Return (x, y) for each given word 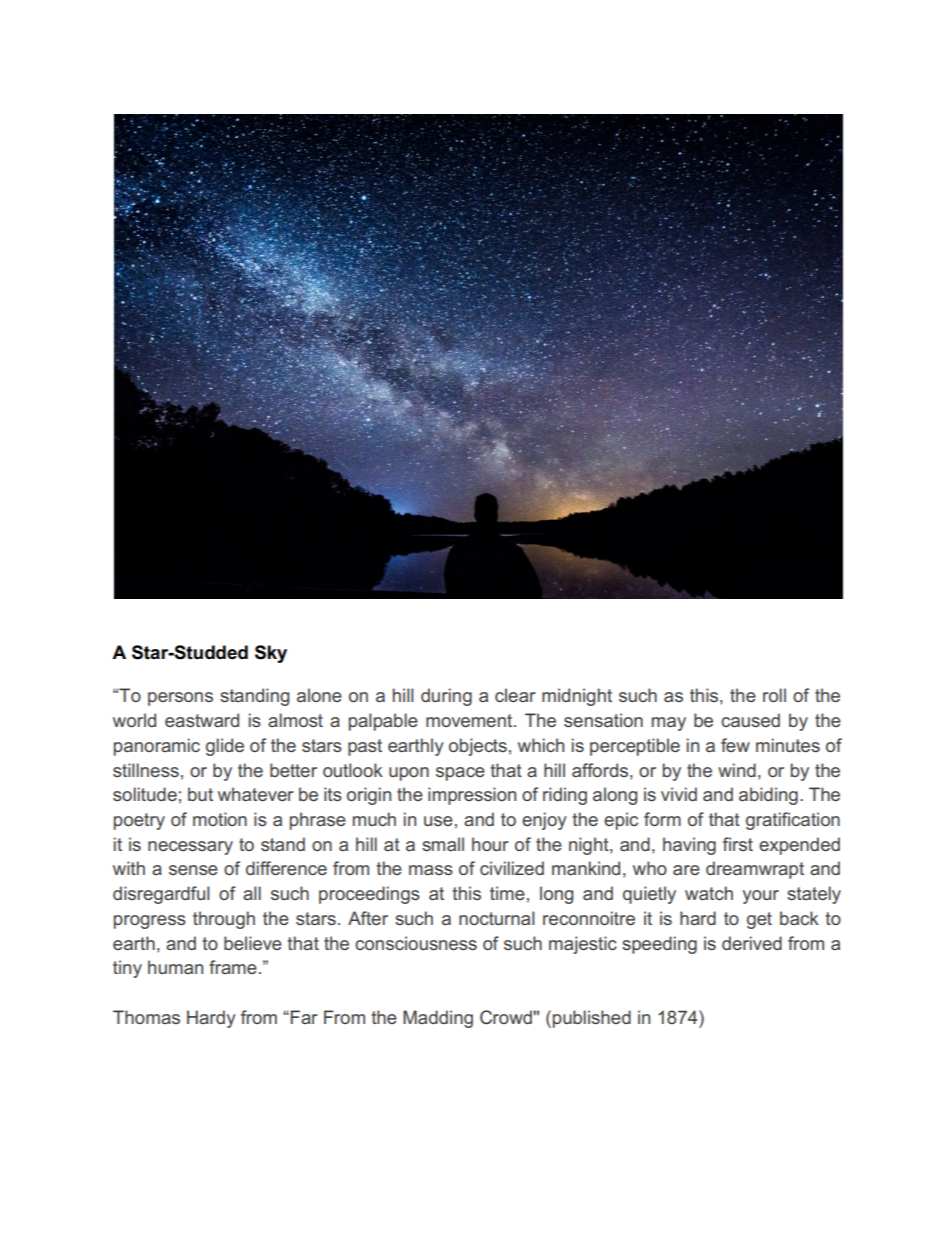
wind (737, 770)
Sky (271, 654)
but (200, 794)
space (460, 774)
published (592, 1019)
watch (709, 893)
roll (774, 695)
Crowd (507, 1017)
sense (193, 870)
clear (515, 695)
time (507, 893)
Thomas (146, 1017)
